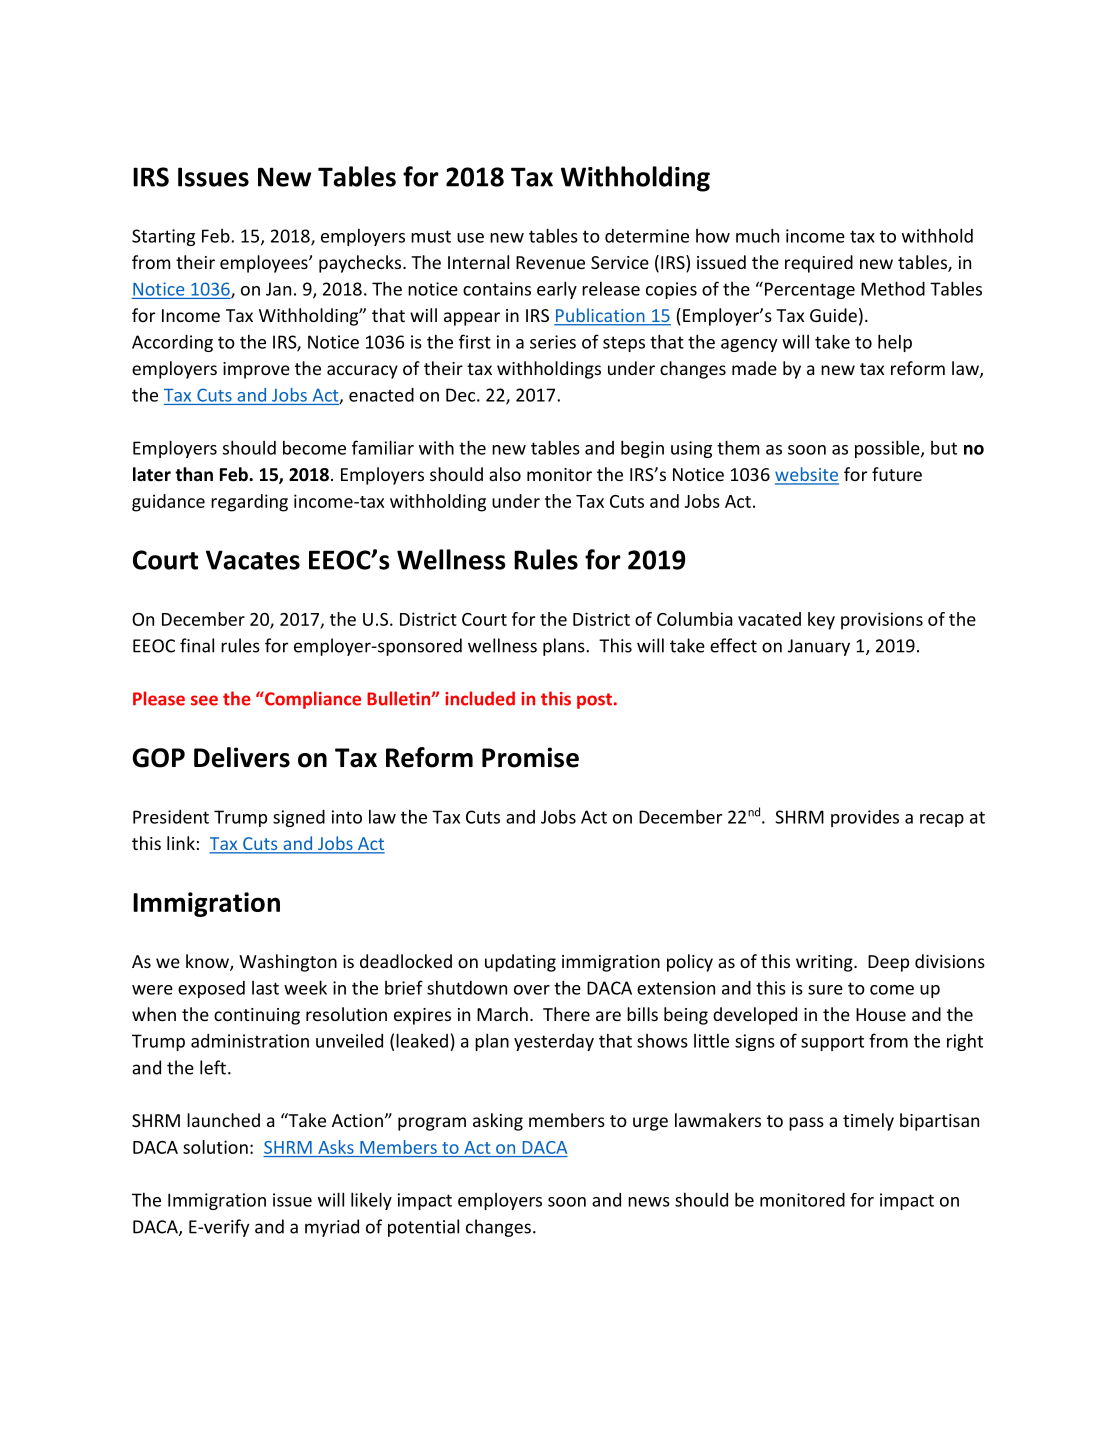  What do you see at coordinates (893, 288) in the screenshot?
I see `Method` at bounding box center [893, 288].
